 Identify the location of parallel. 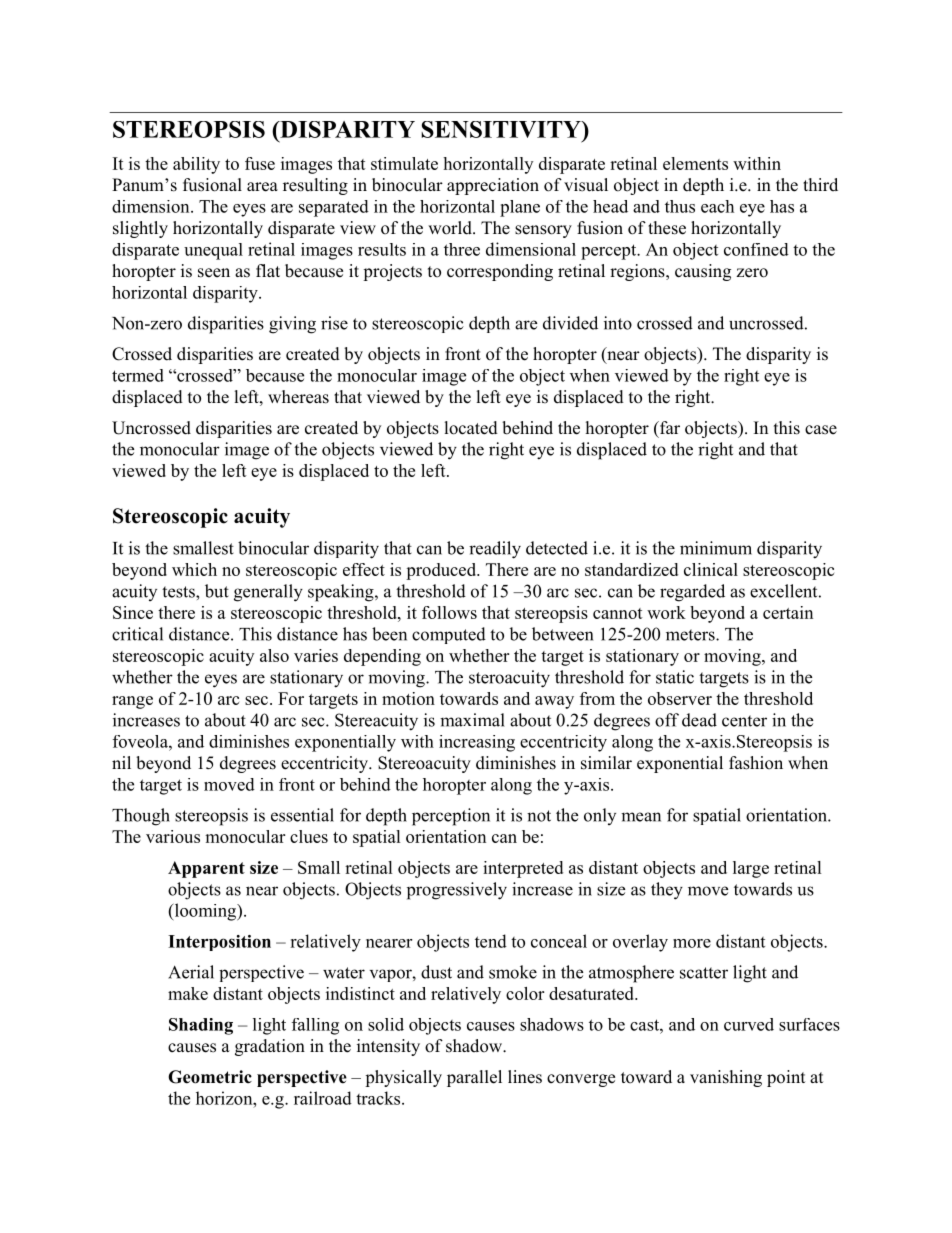
(474, 1078).
